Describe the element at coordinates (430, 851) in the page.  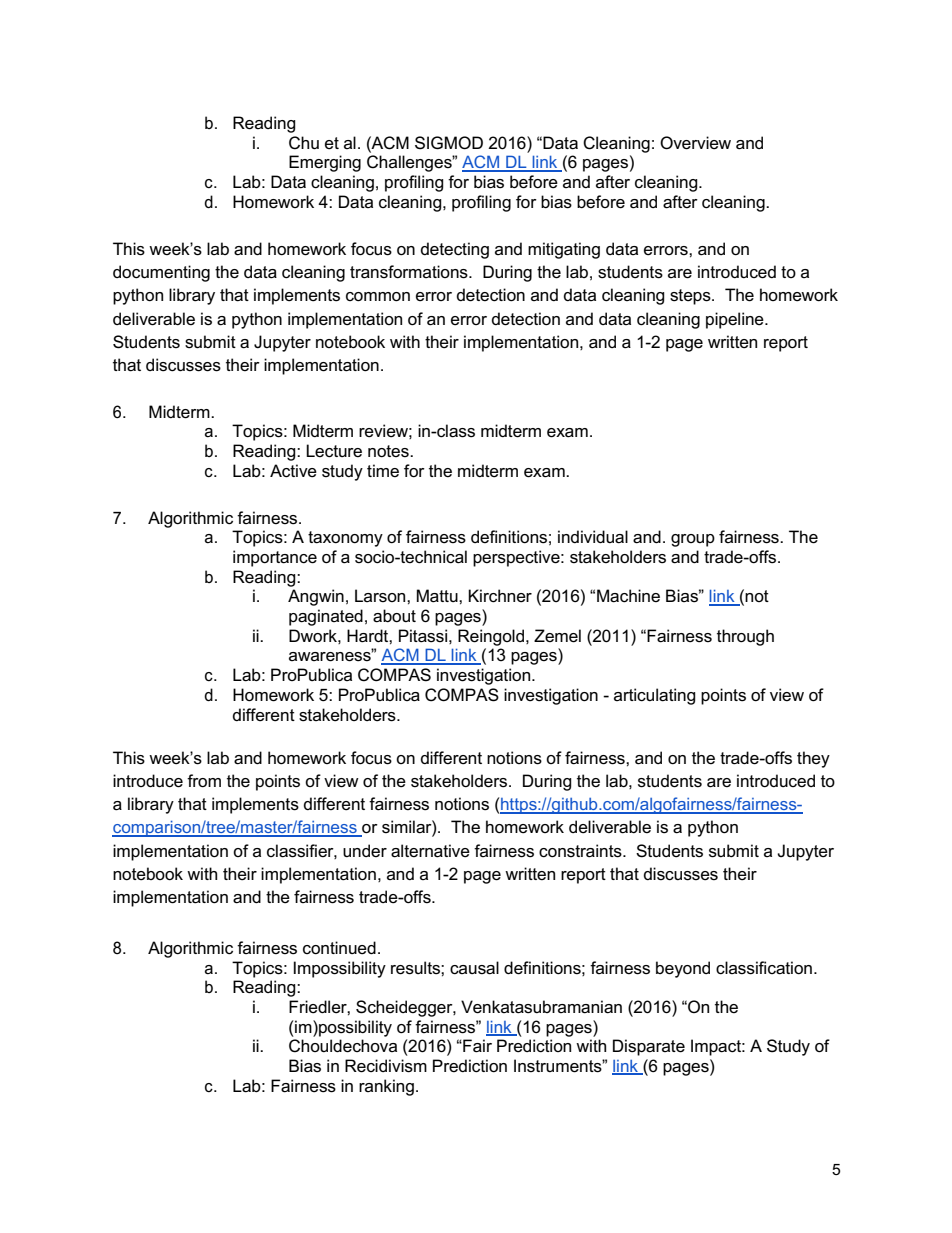
I see `alternative` at that location.
